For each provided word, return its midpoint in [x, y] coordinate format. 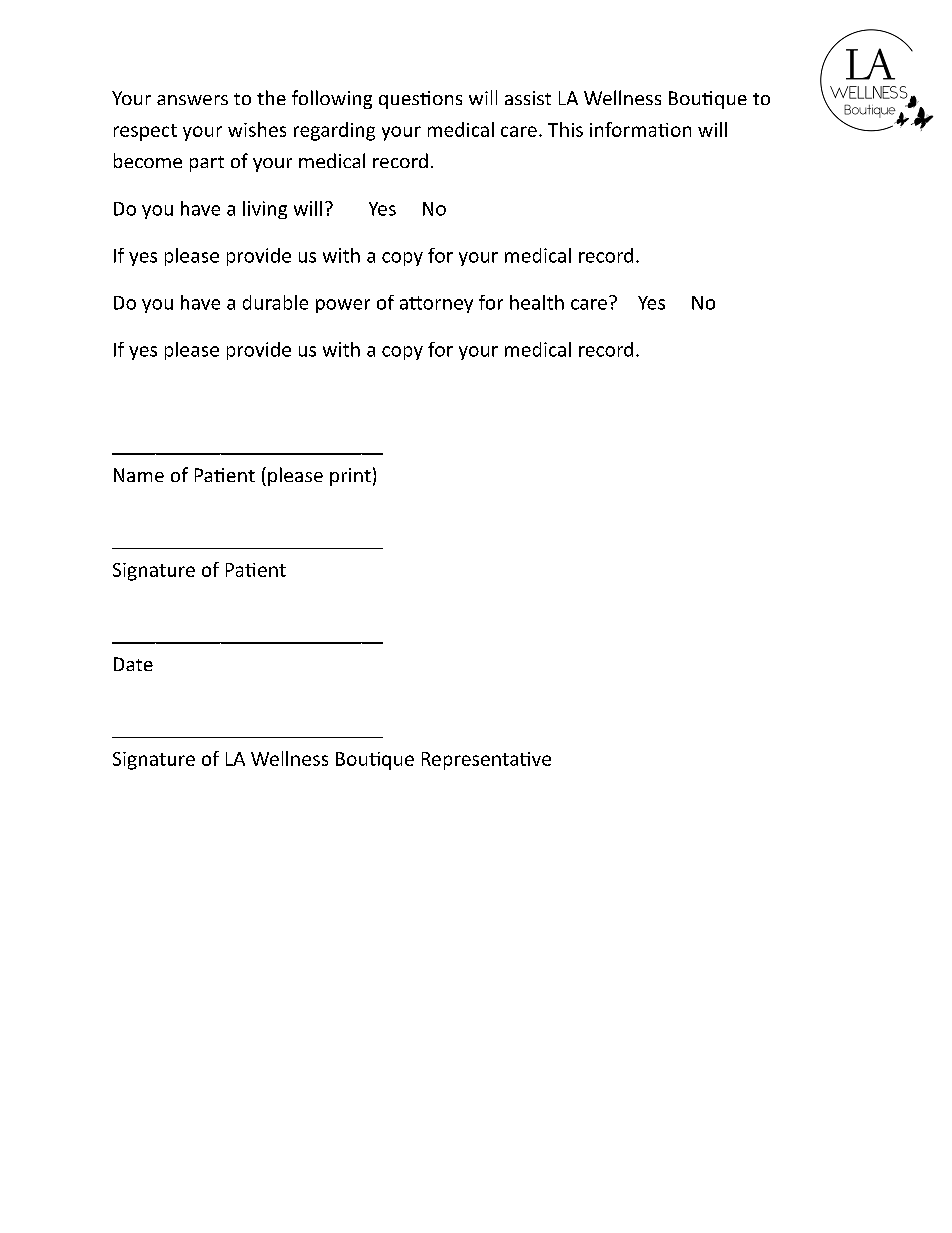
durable [275, 302]
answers [192, 100]
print [350, 477]
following [332, 99]
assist [528, 98]
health [537, 302]
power [343, 306]
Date [133, 664]
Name [139, 475]
